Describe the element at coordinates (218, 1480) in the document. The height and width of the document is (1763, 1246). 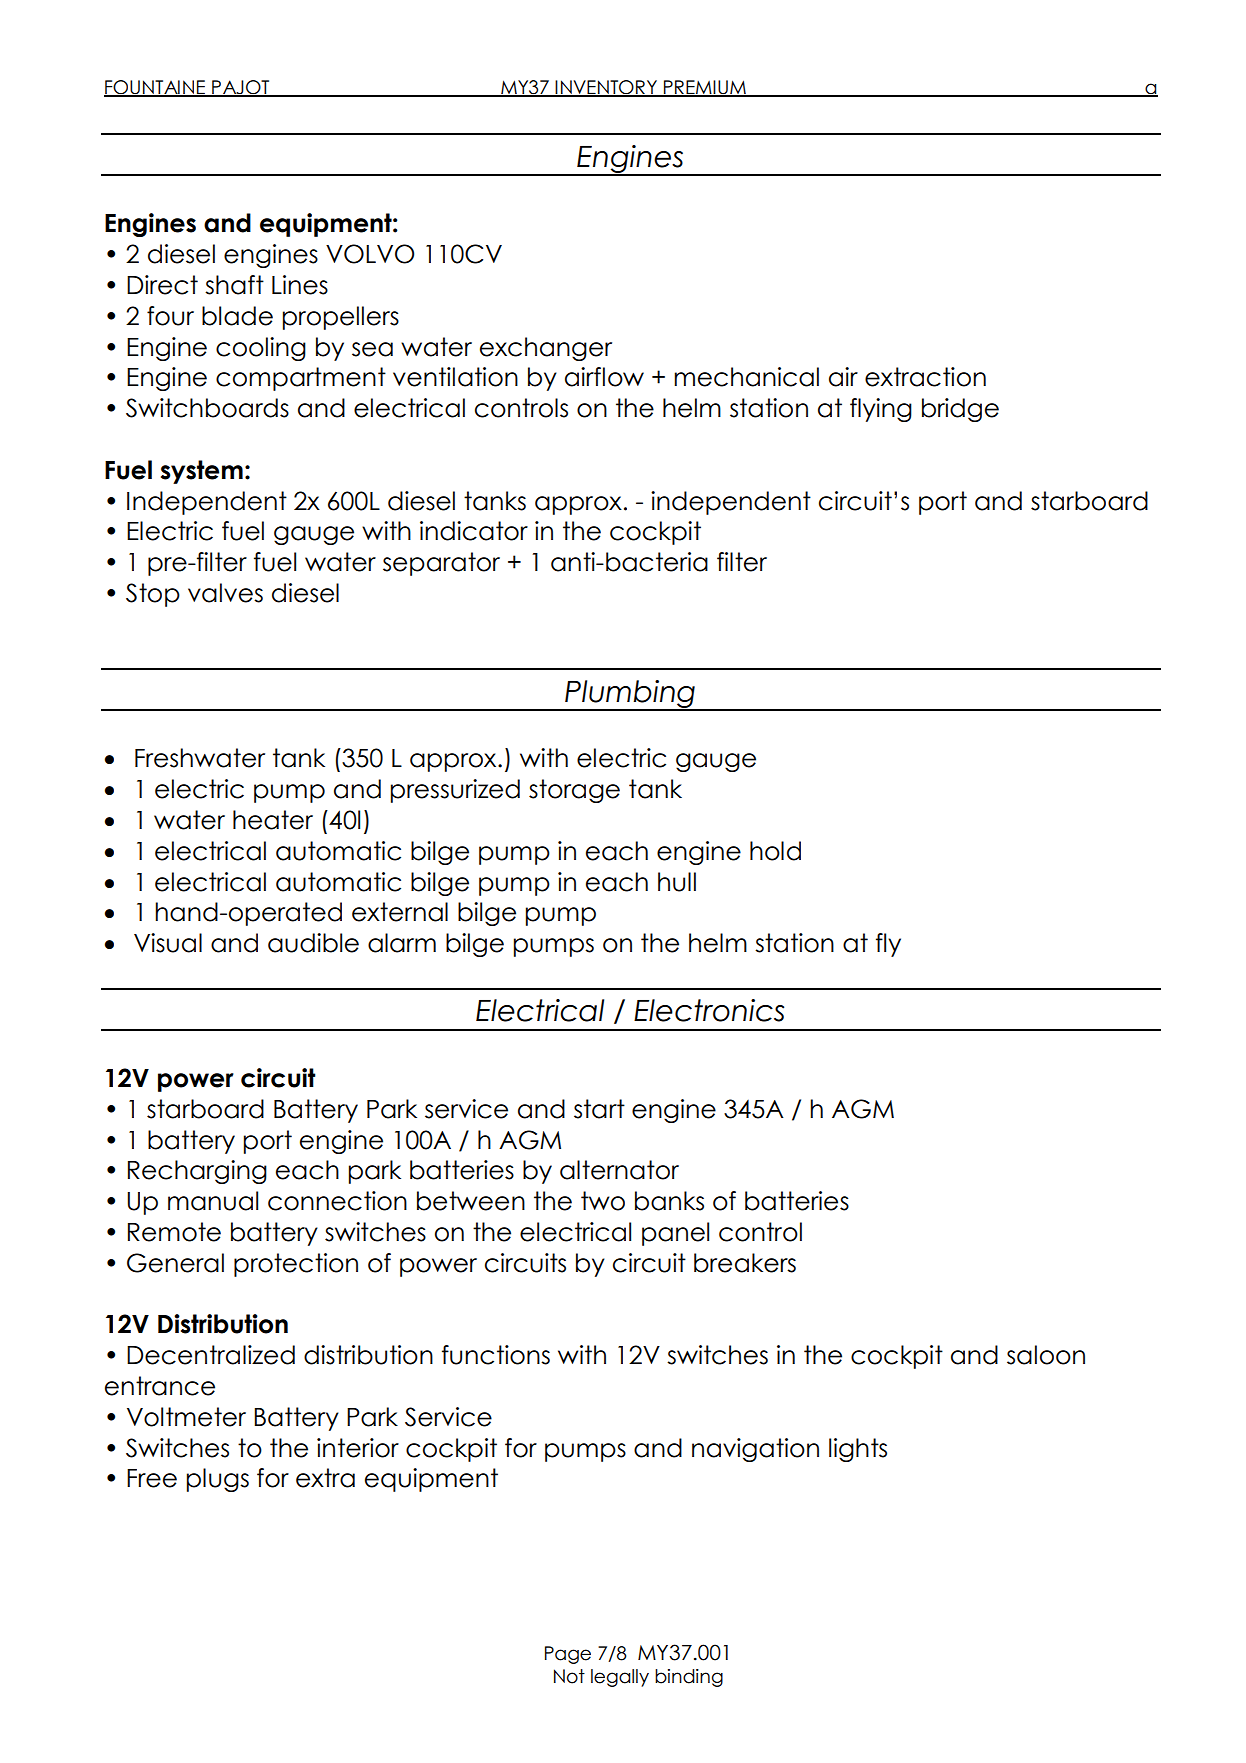
I see `plugs` at that location.
